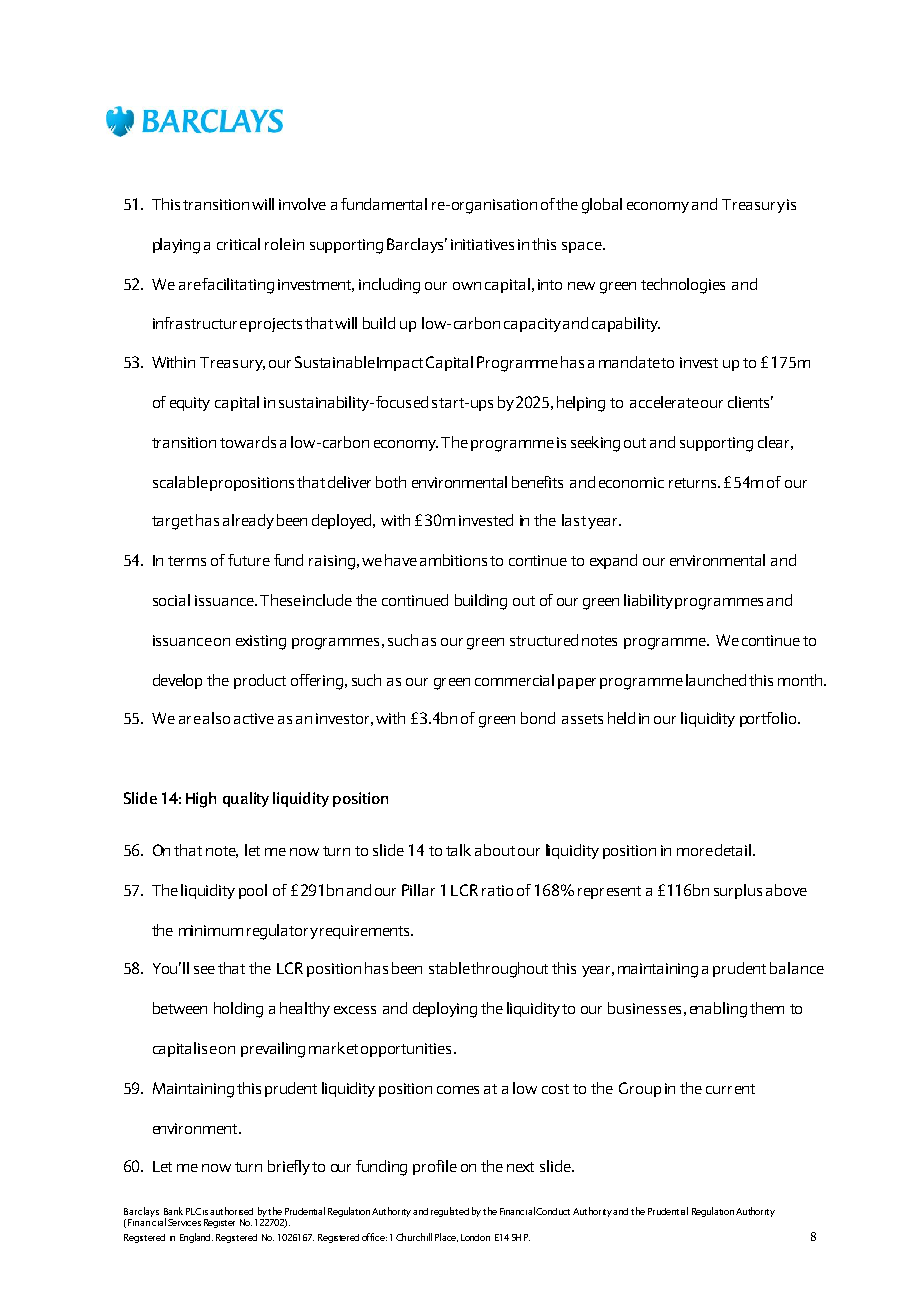 This screenshot has height=1308, width=924. Describe the element at coordinates (482, 244) in the screenshot. I see `initiatives` at that location.
